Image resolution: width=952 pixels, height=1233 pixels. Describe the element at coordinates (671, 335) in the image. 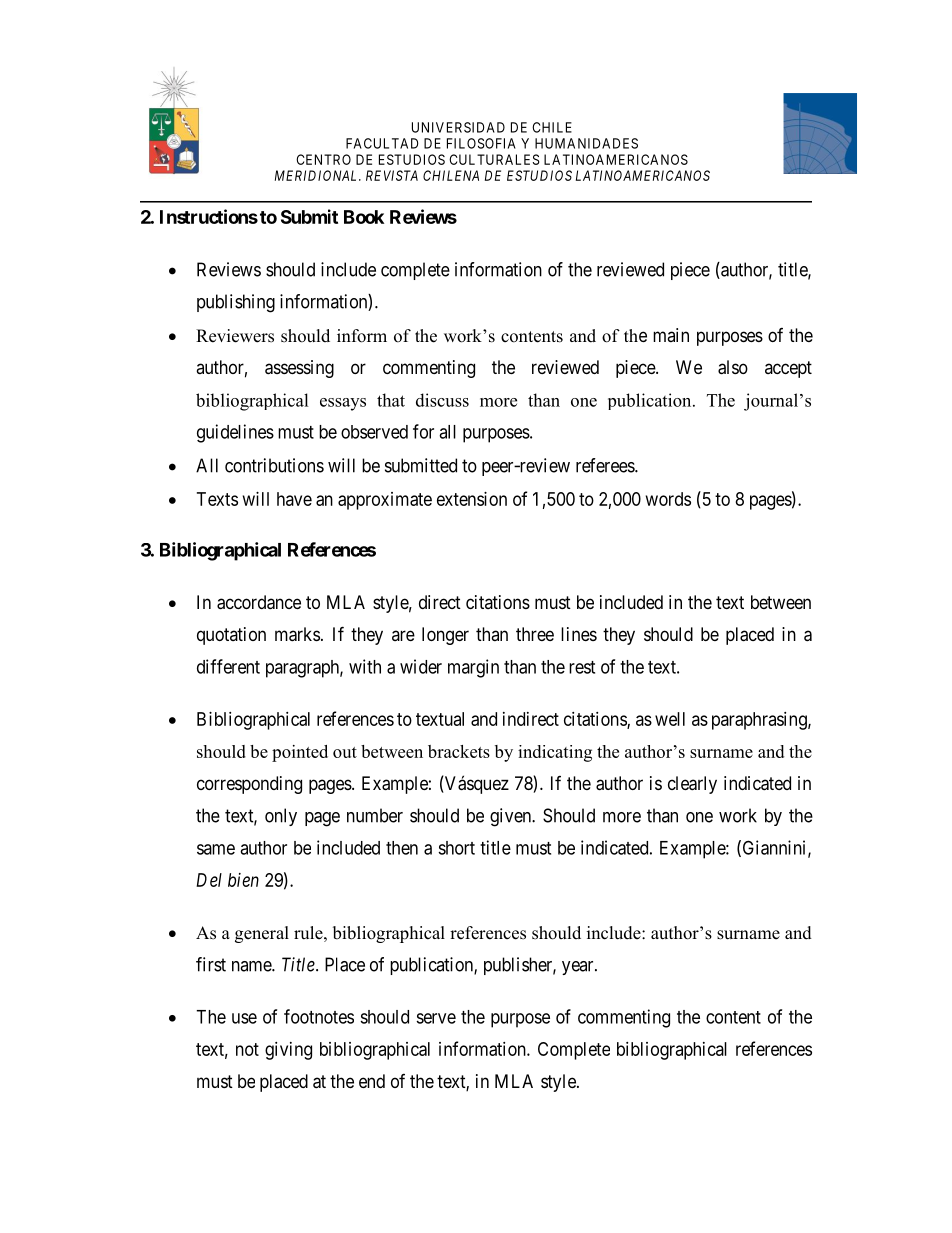

I see `main` at that location.
